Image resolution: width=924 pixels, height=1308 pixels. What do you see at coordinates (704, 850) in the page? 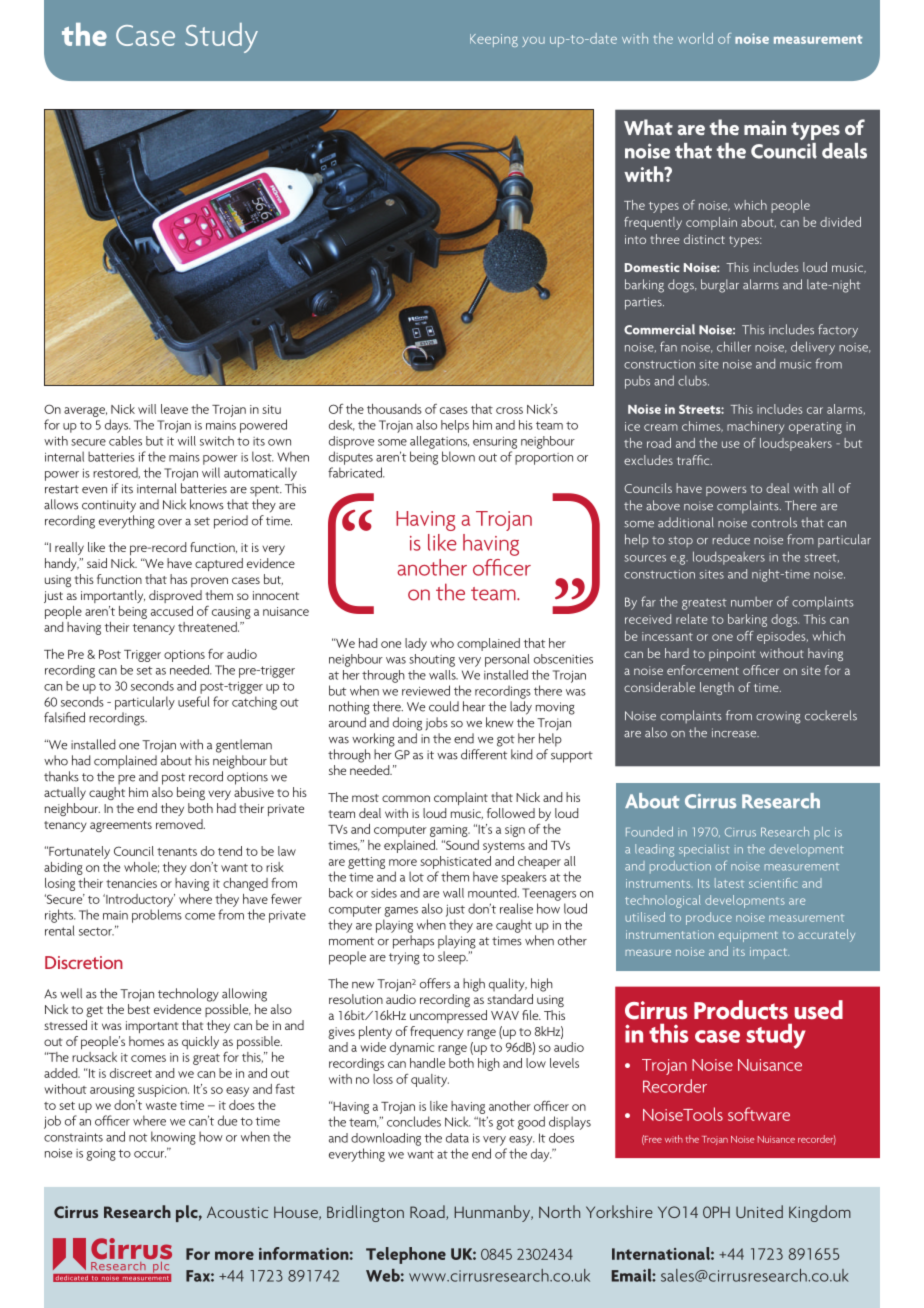
I see `specialist` at bounding box center [704, 850].
